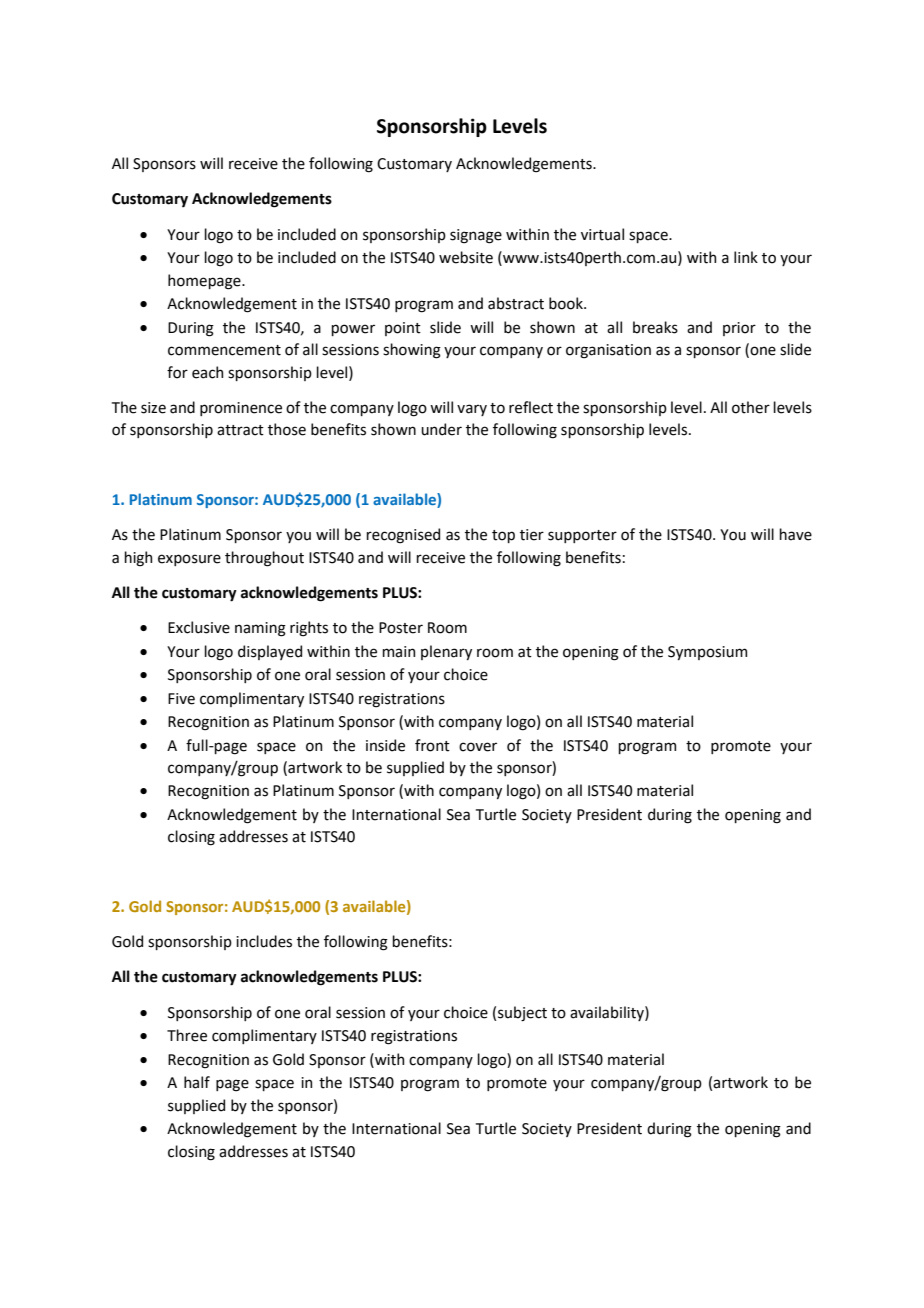 This screenshot has width=924, height=1308. What do you see at coordinates (707, 653) in the screenshot?
I see `Symposium` at bounding box center [707, 653].
